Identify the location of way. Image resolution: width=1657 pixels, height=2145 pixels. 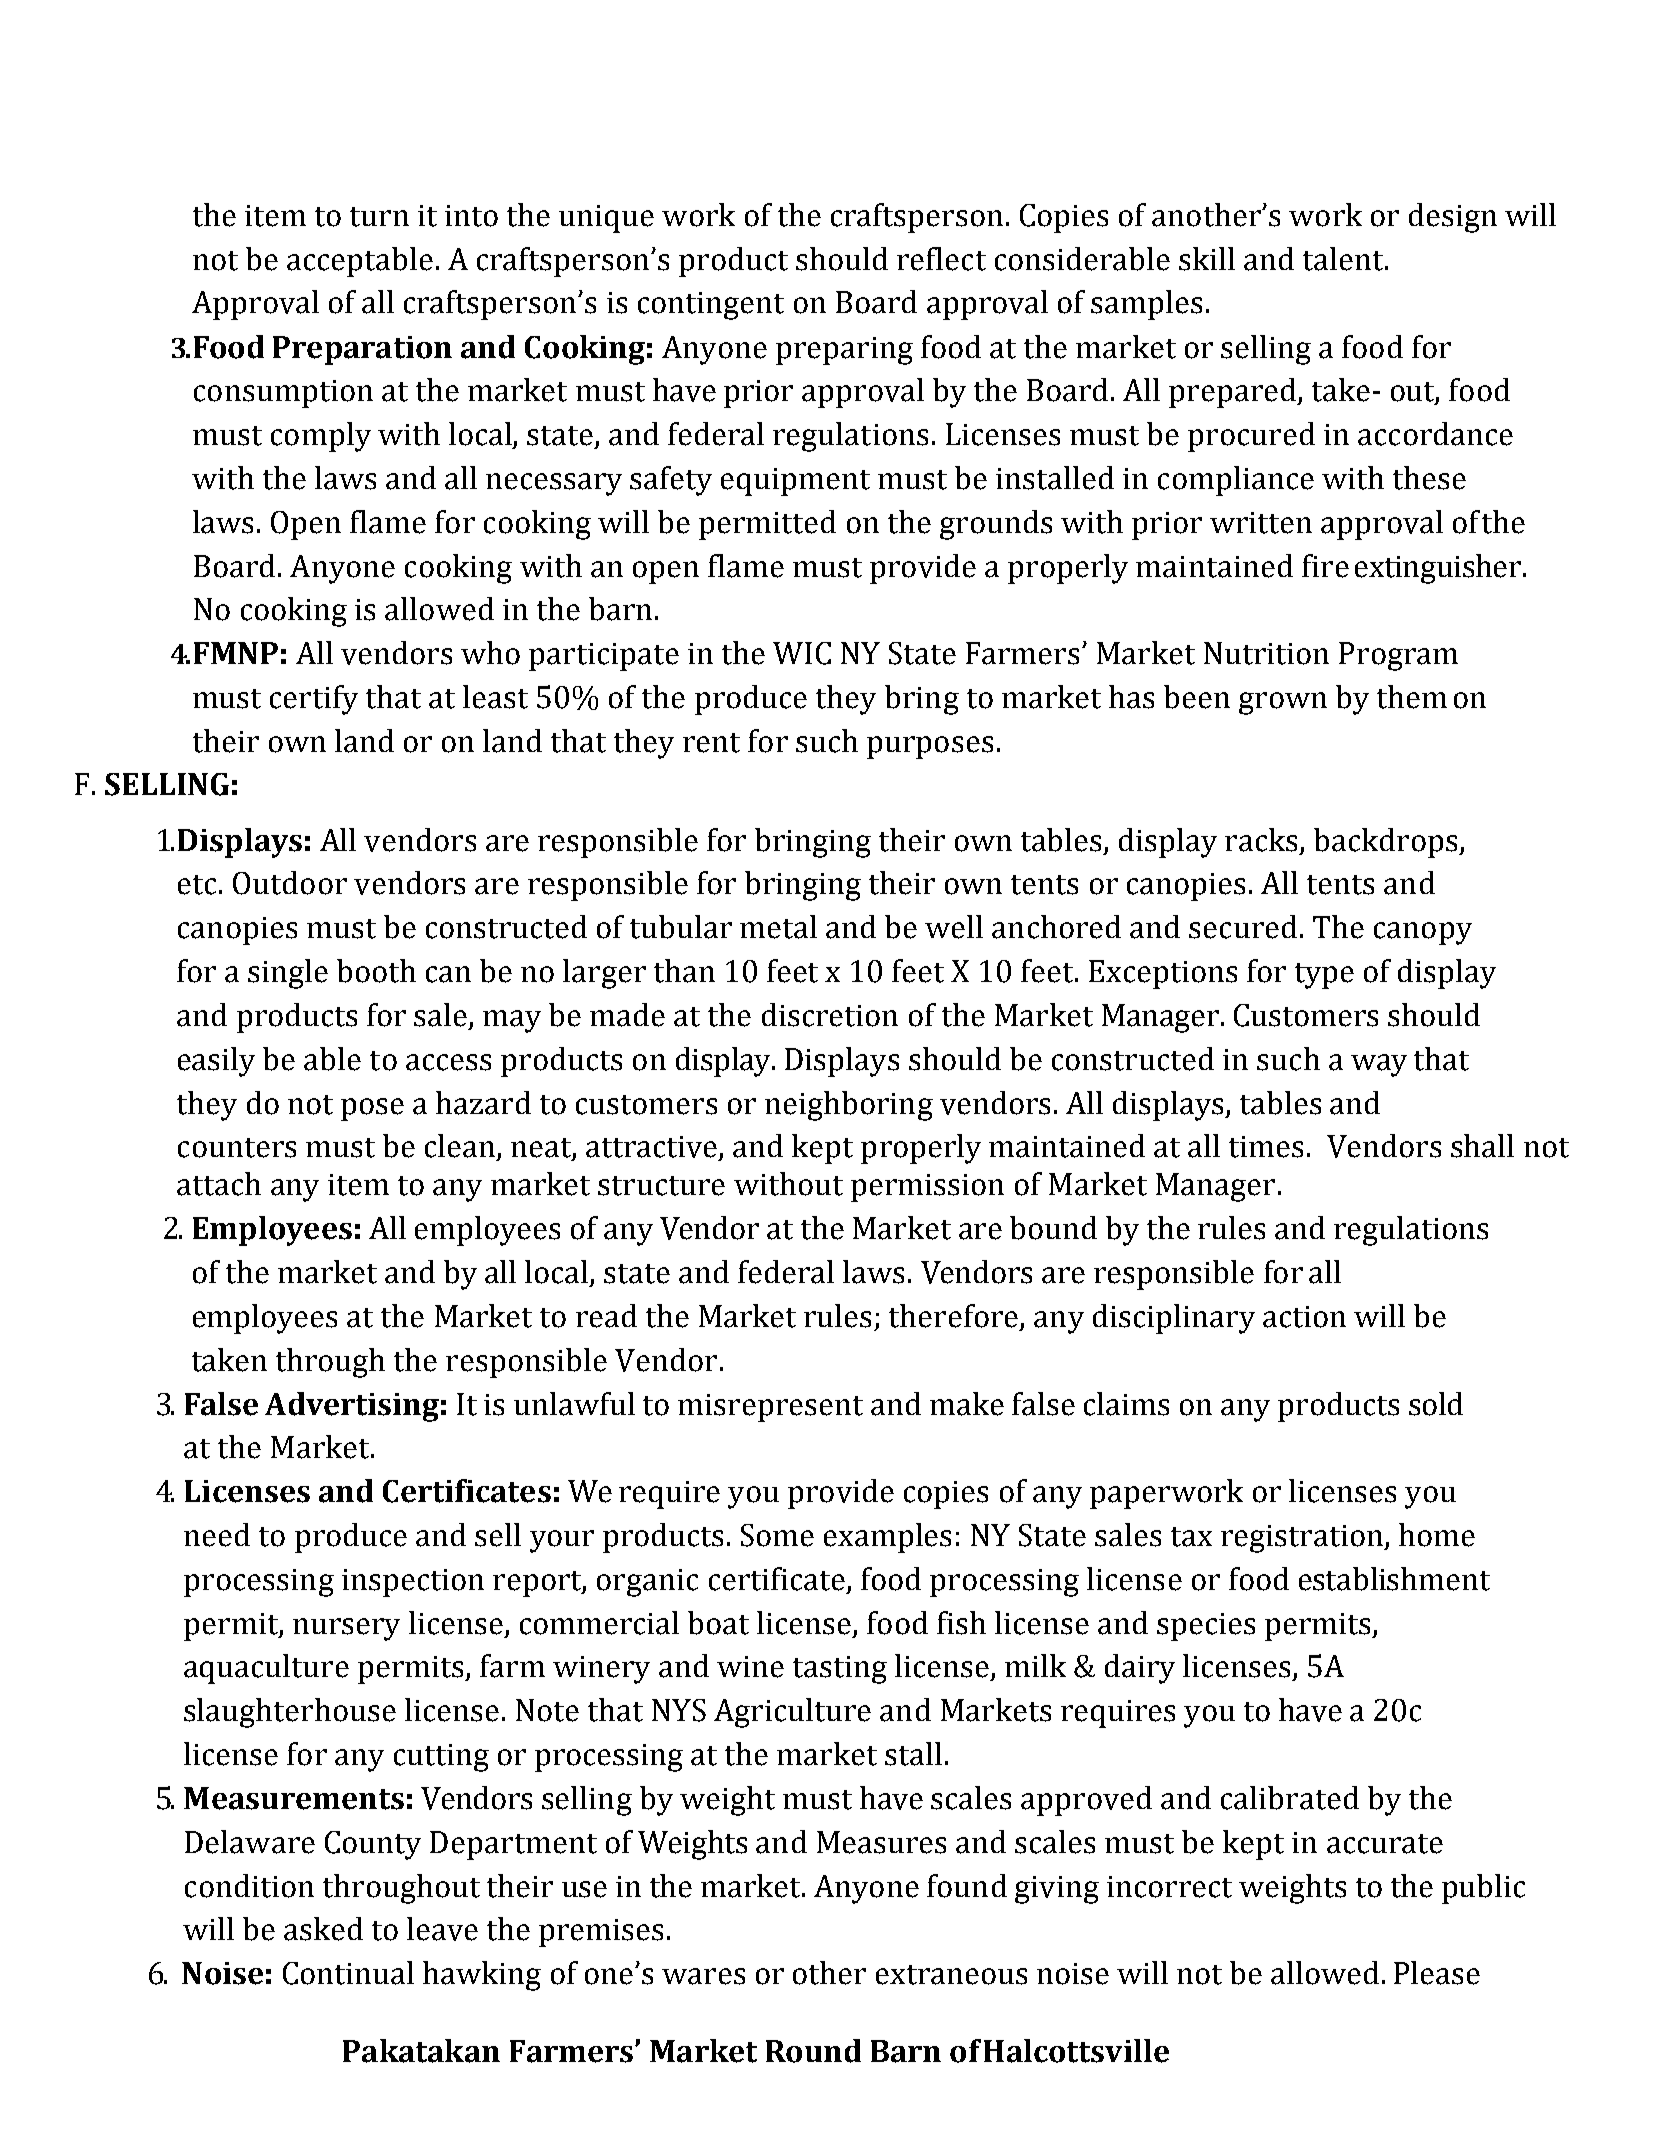
(1379, 1065).
